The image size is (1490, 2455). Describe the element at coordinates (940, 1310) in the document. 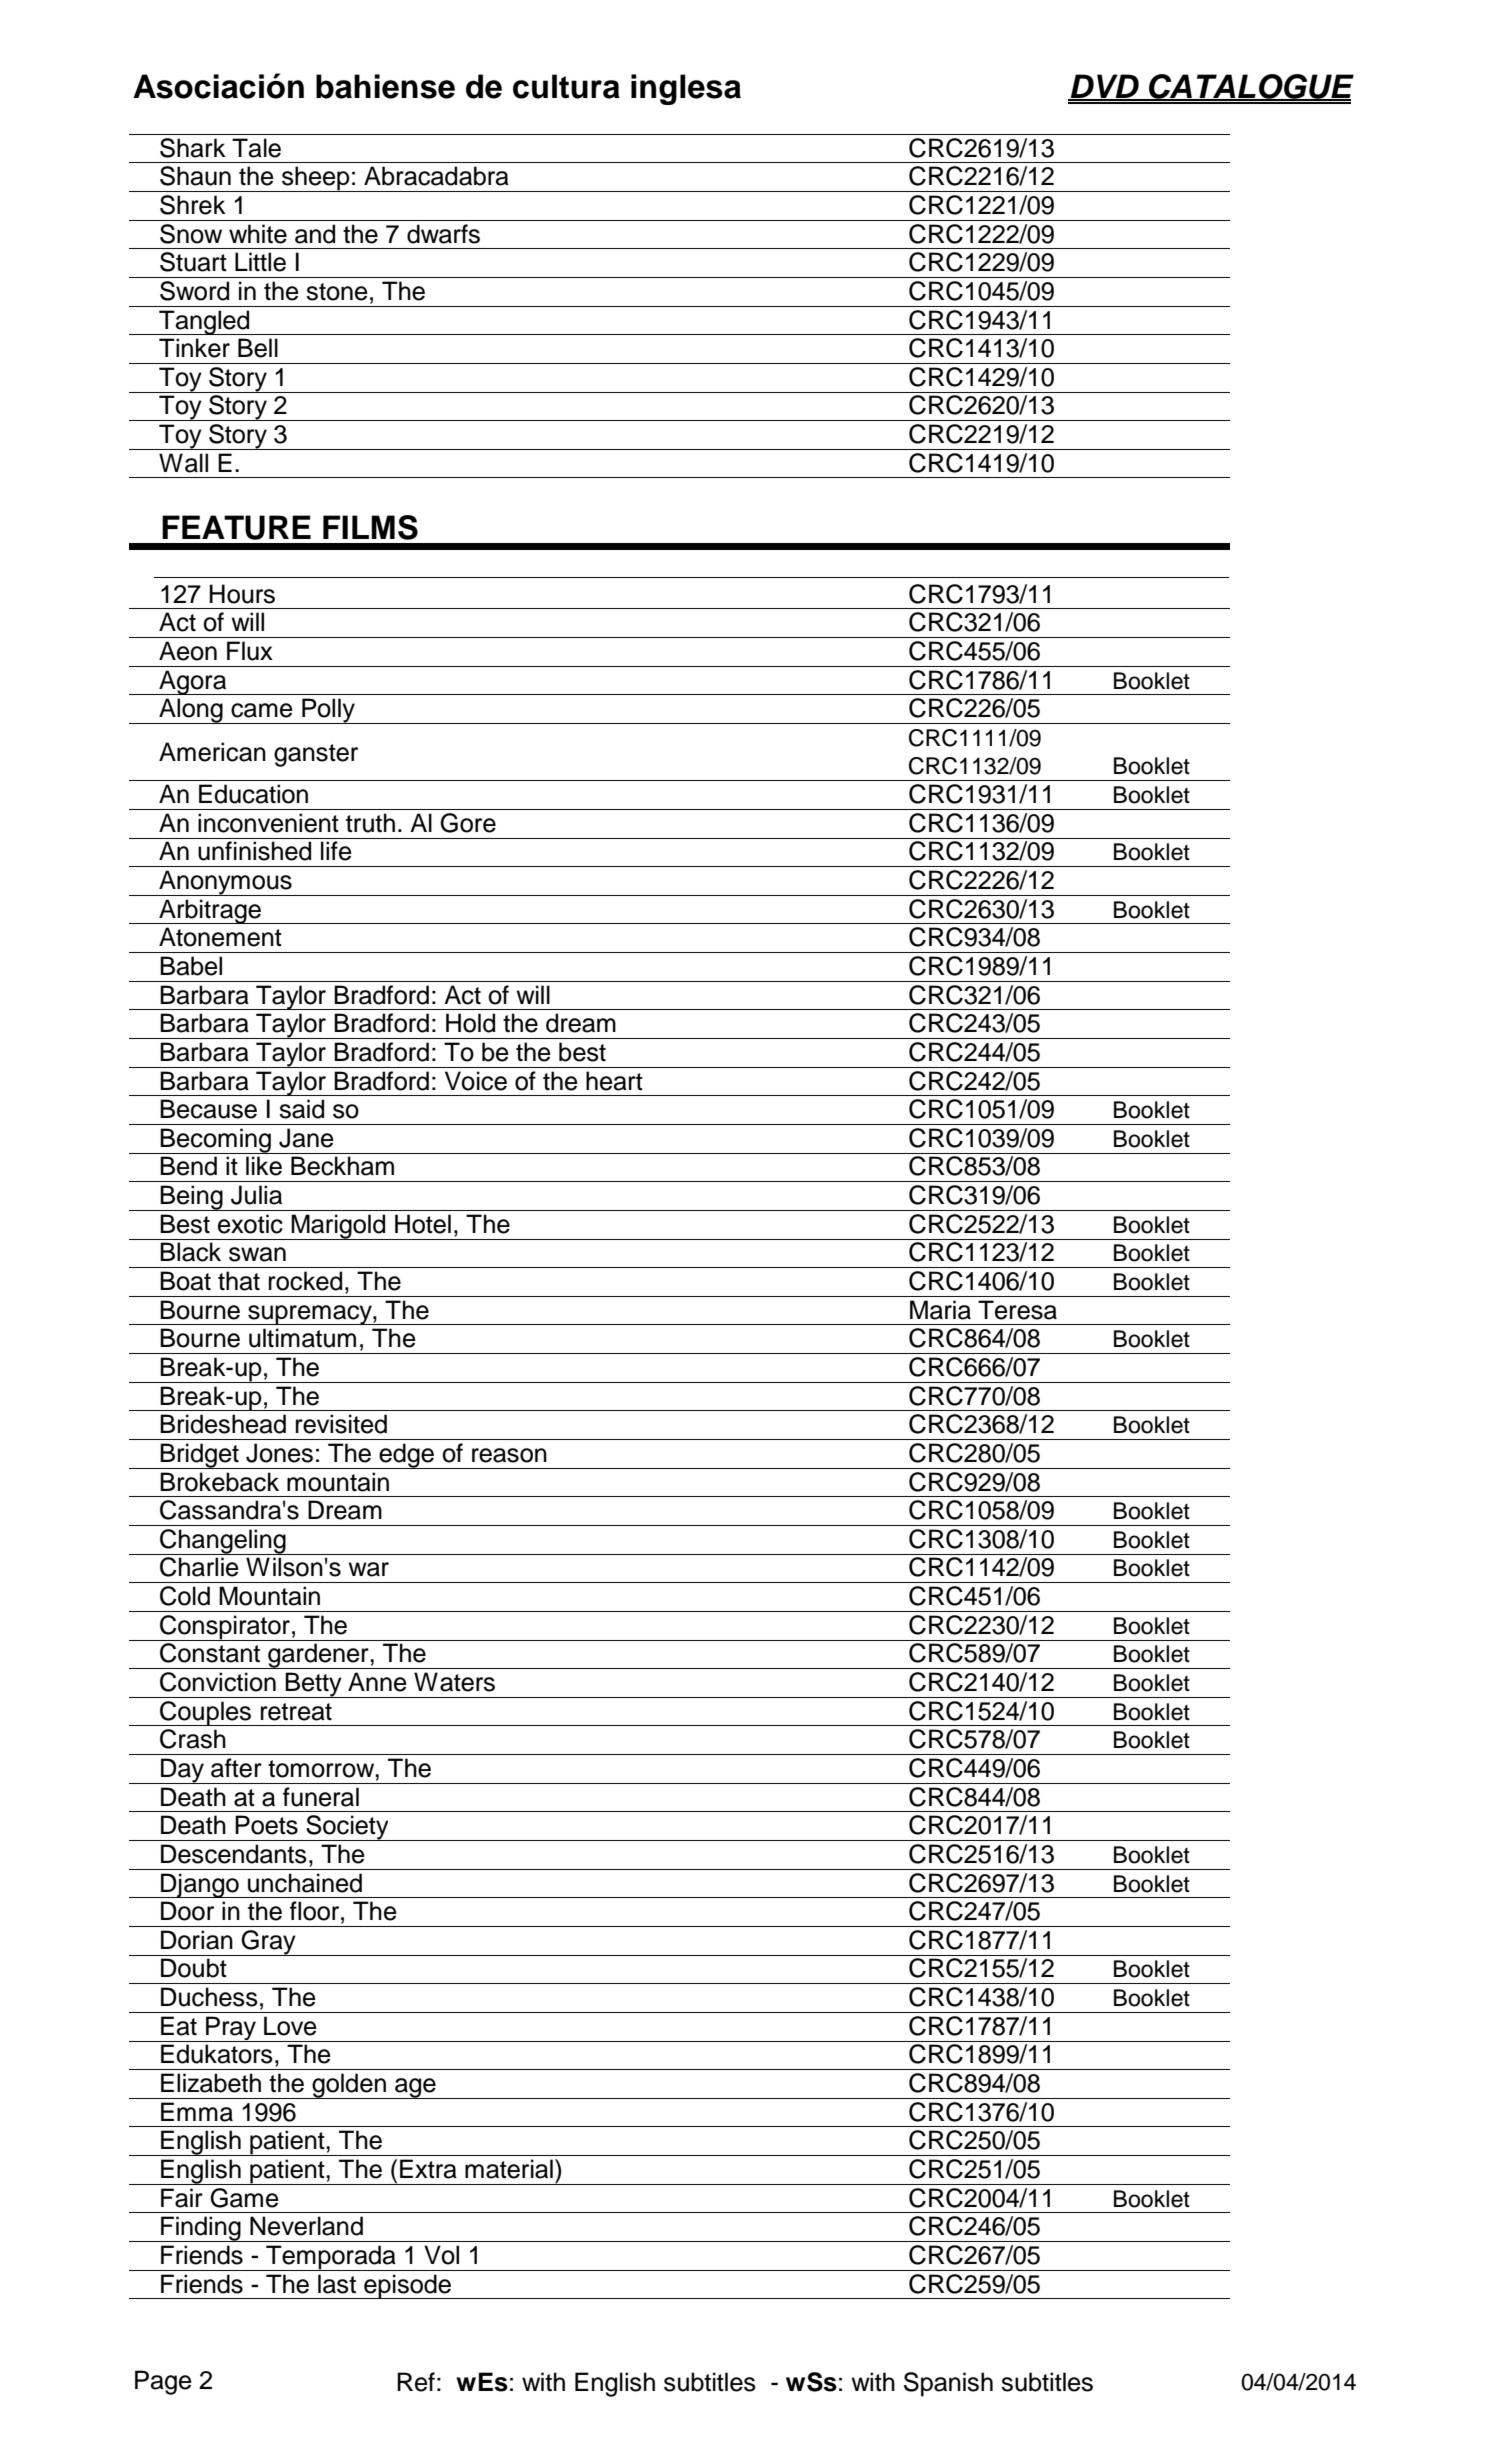

I see `Maria` at that location.
